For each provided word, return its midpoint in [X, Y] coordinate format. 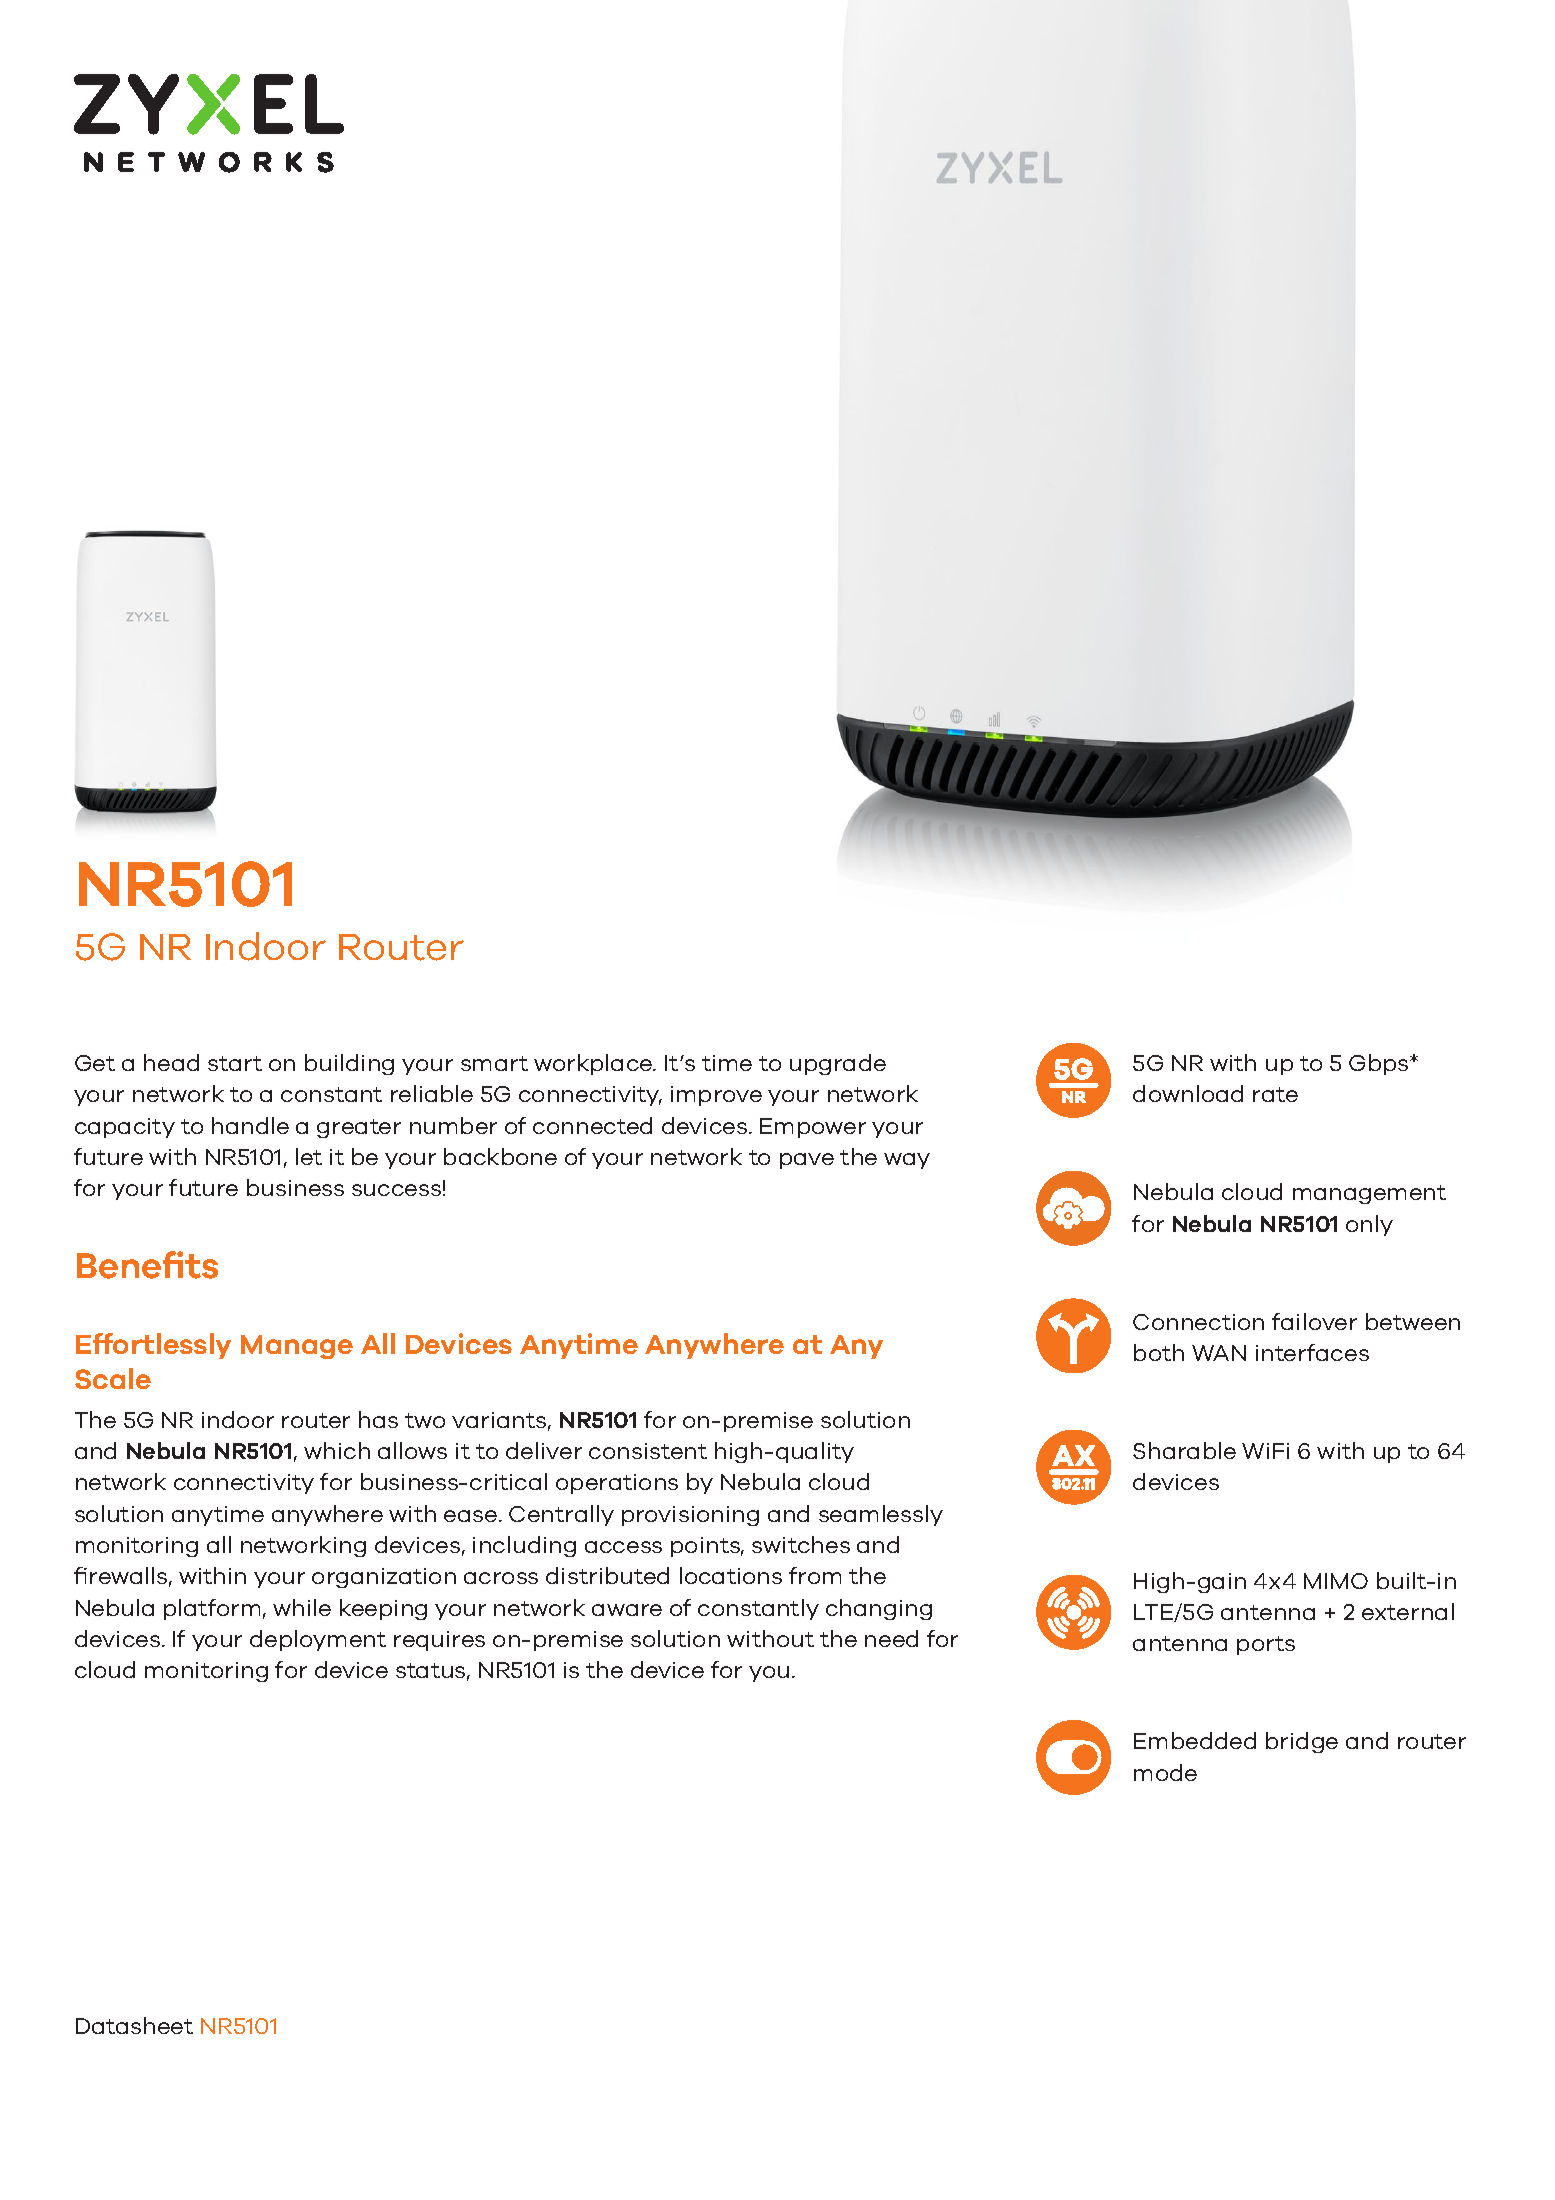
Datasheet [134, 2025]
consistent [648, 1451]
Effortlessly [153, 1346]
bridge [1302, 1742]
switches [801, 1544]
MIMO [1336, 1581]
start [235, 1063]
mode [1165, 1772]
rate [1275, 1094]
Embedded [1195, 1740]
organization [384, 1578]
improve [716, 1096]
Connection [1198, 1322]
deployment [318, 1640]
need [891, 1638]
